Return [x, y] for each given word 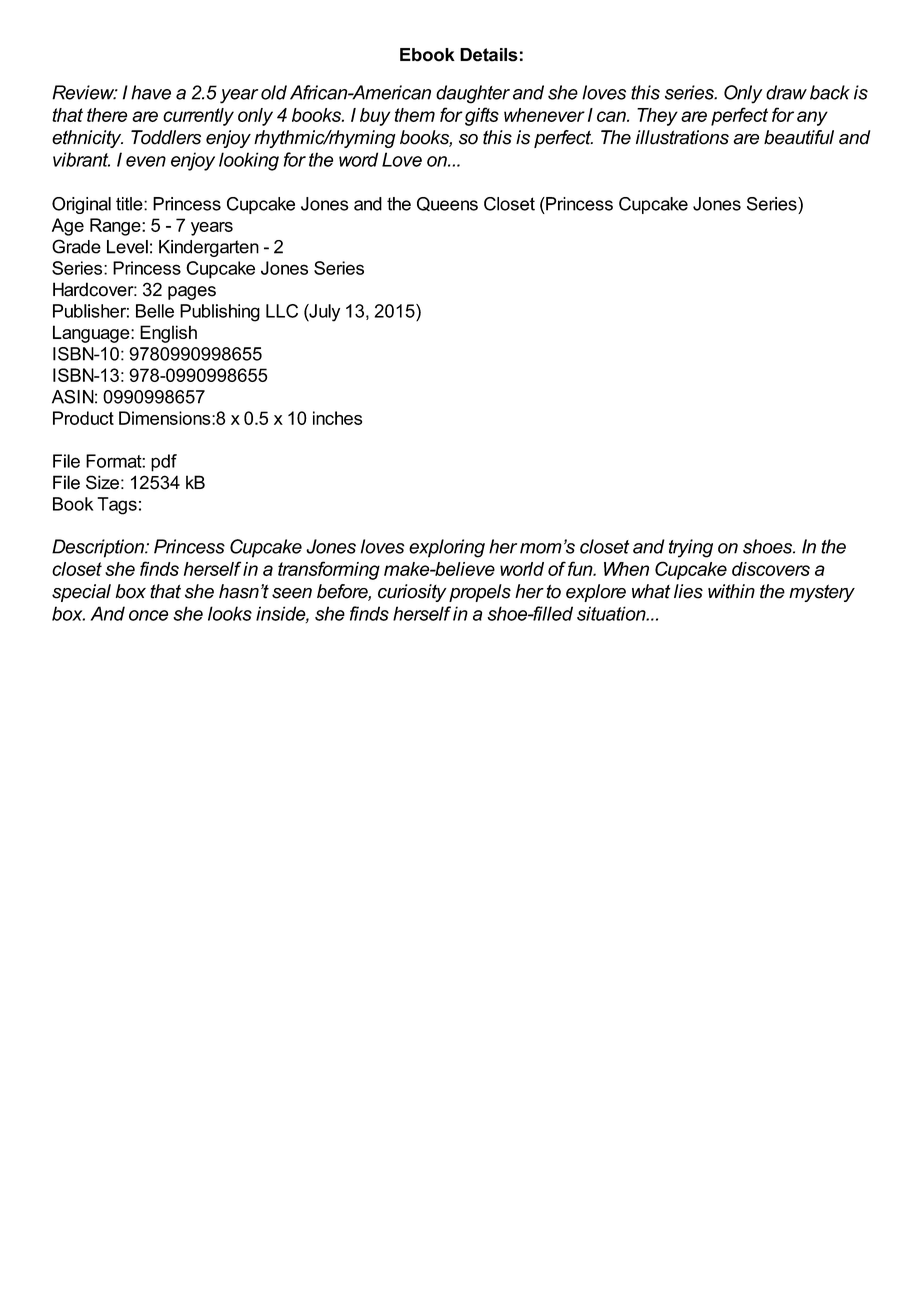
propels [480, 593]
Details [489, 55]
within [731, 591]
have [151, 92]
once [148, 615]
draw [786, 92]
